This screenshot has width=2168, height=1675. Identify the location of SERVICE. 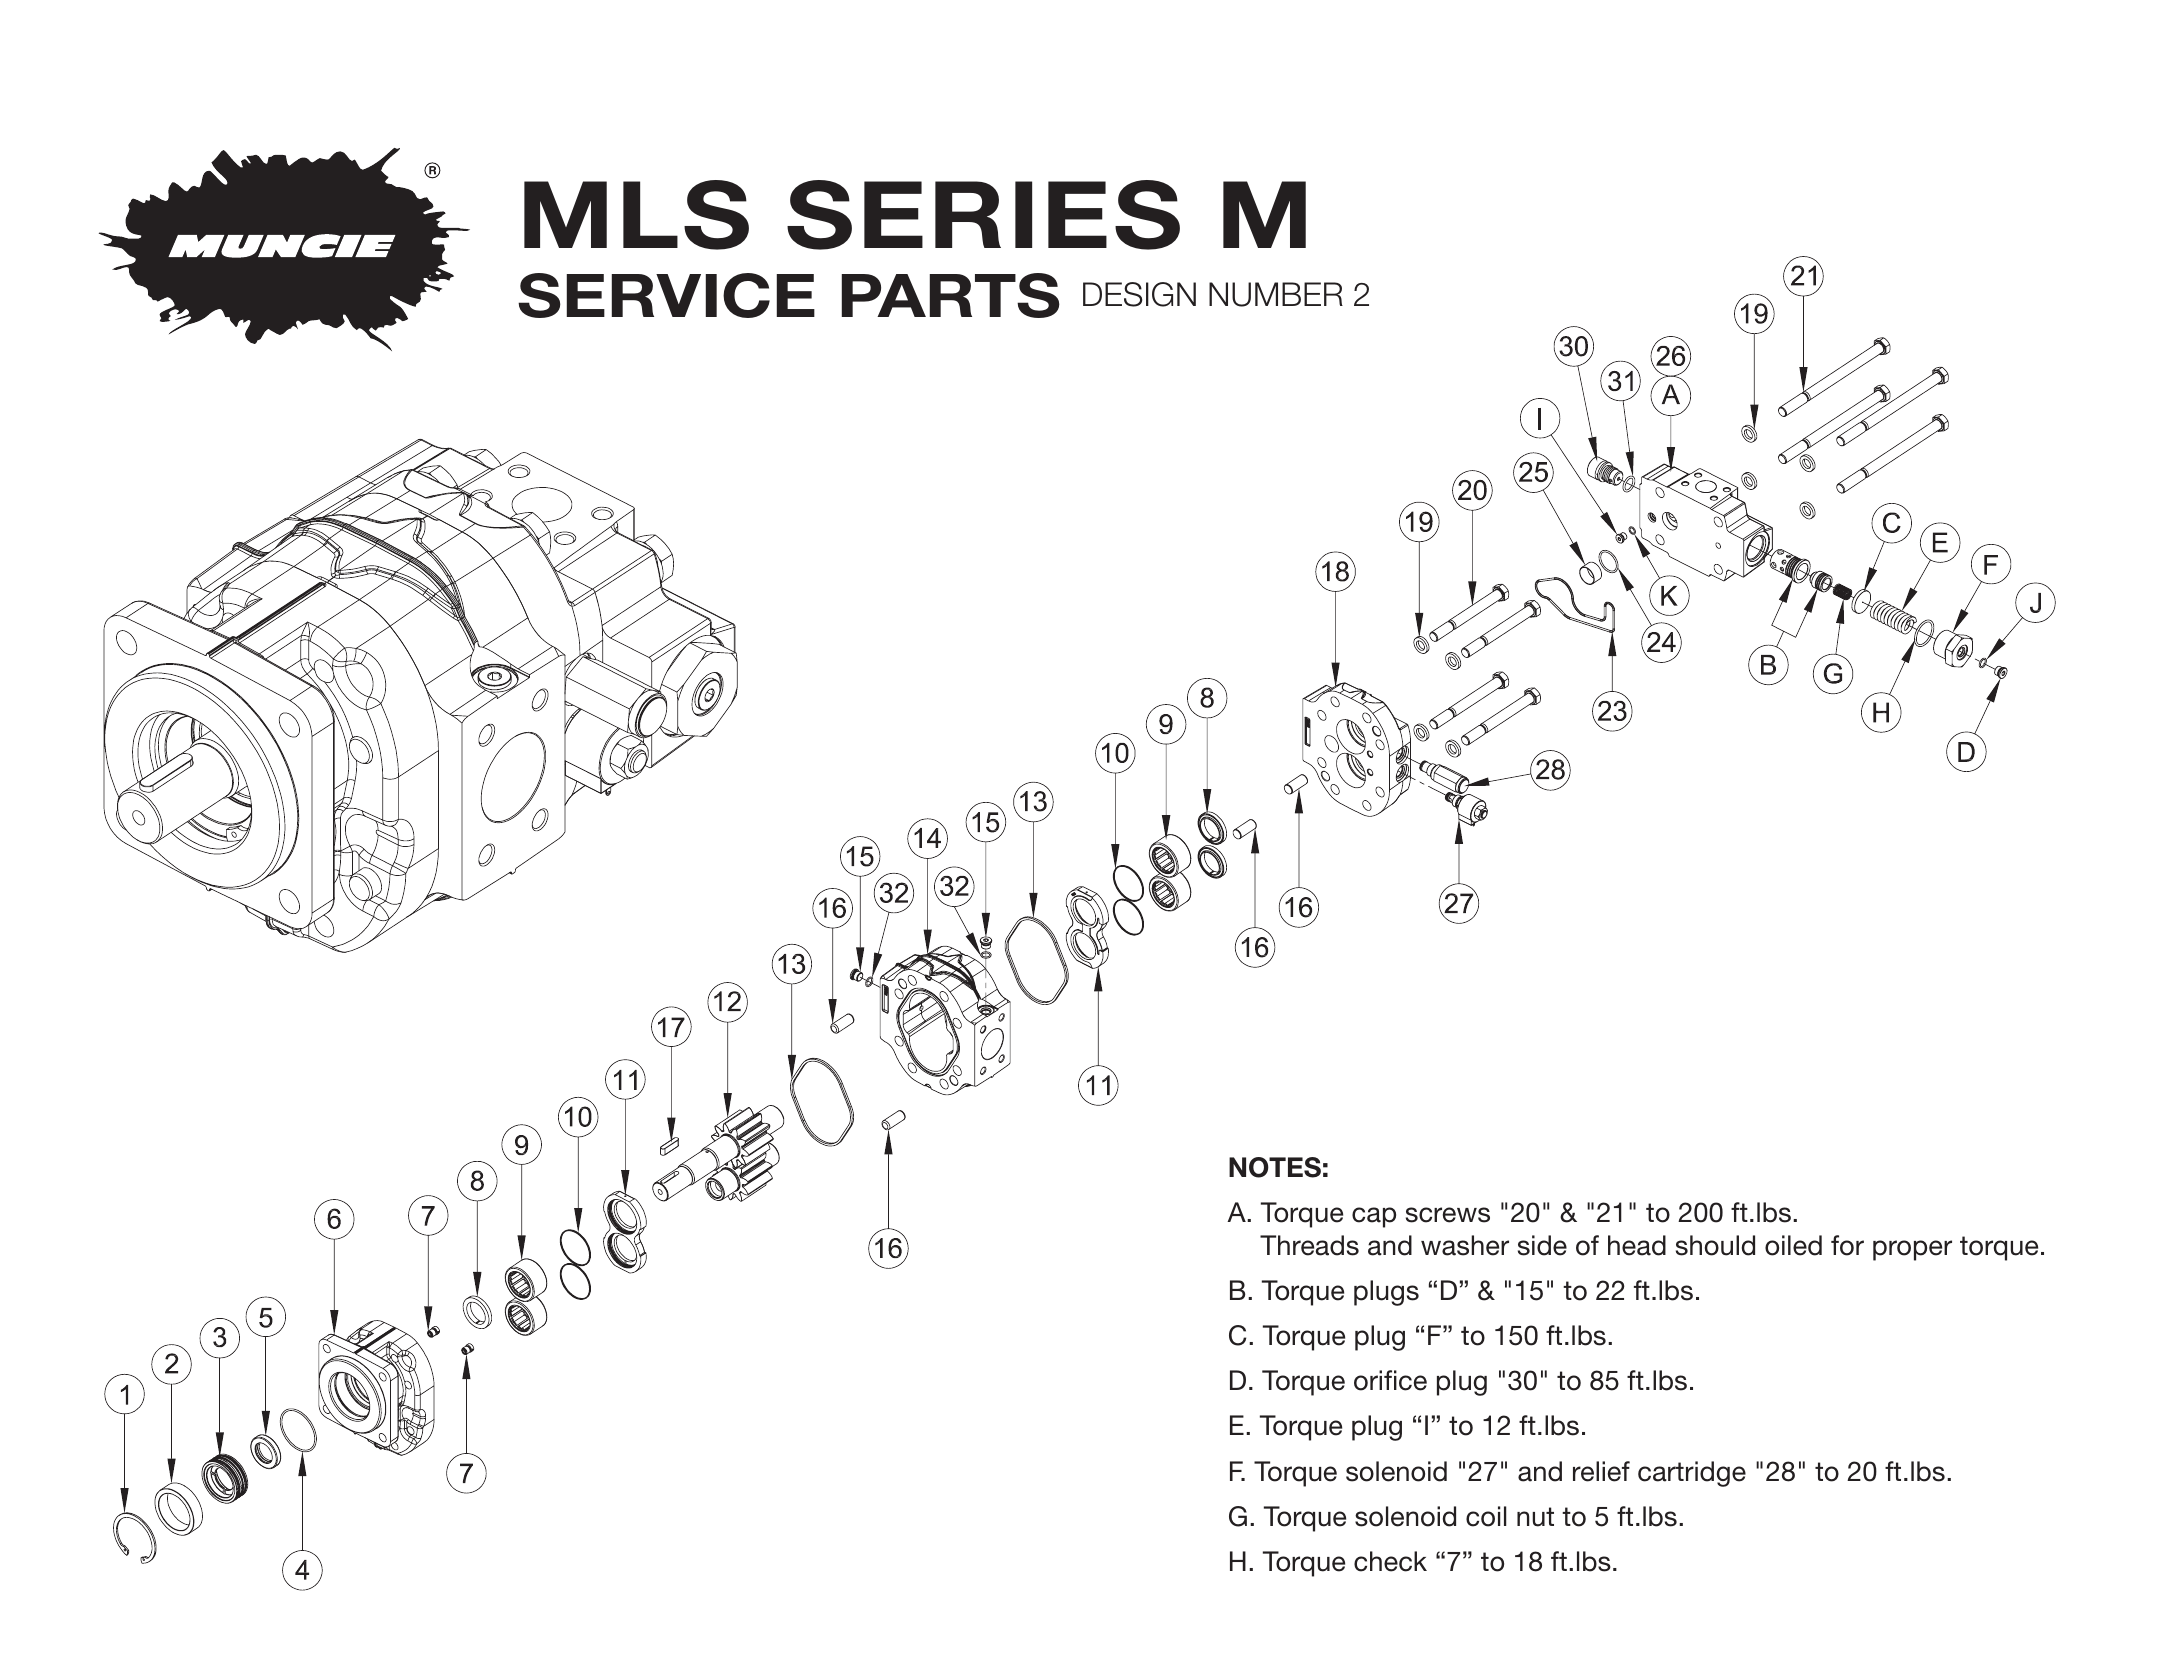
(666, 295).
